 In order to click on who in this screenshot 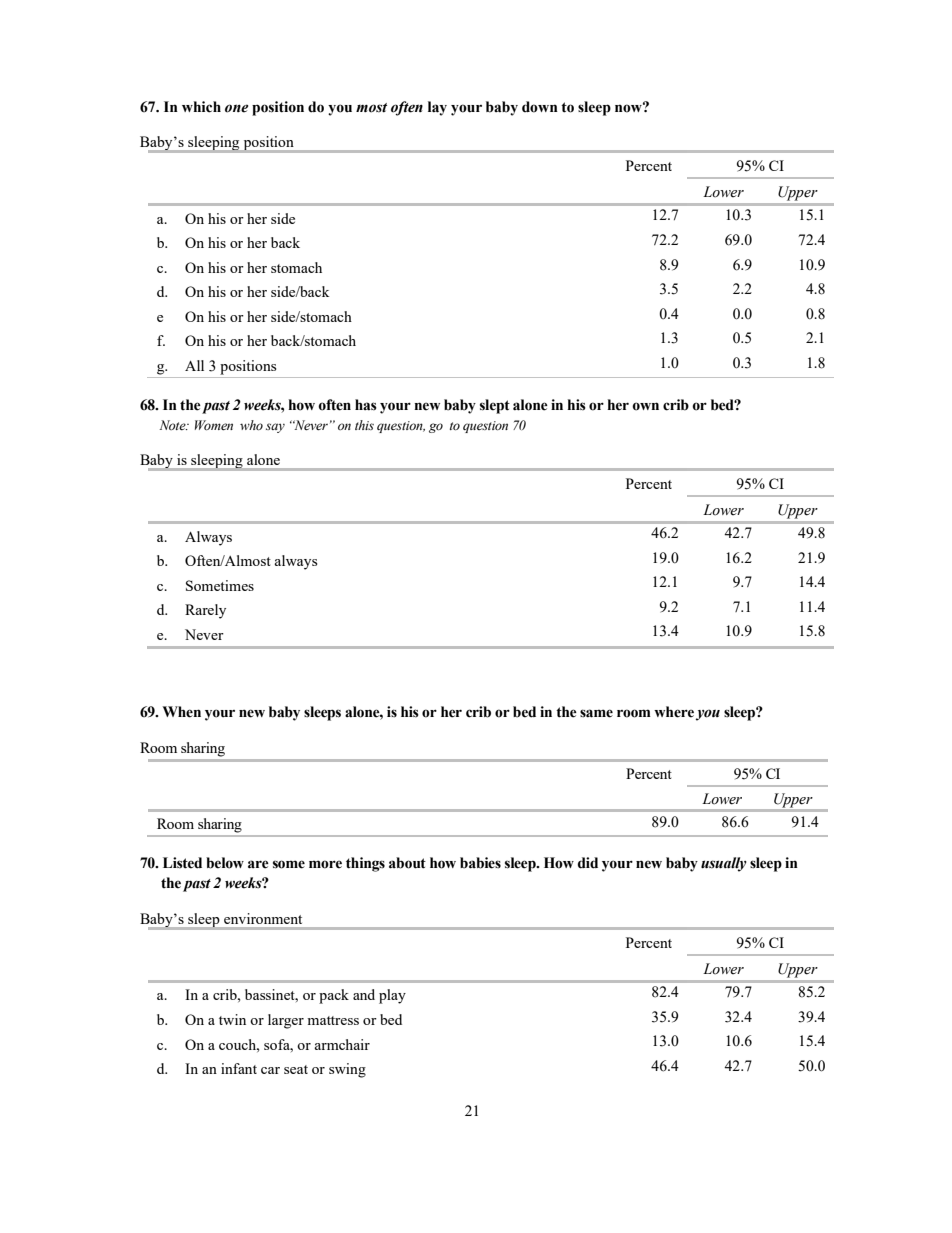, I will do `click(251, 425)`.
